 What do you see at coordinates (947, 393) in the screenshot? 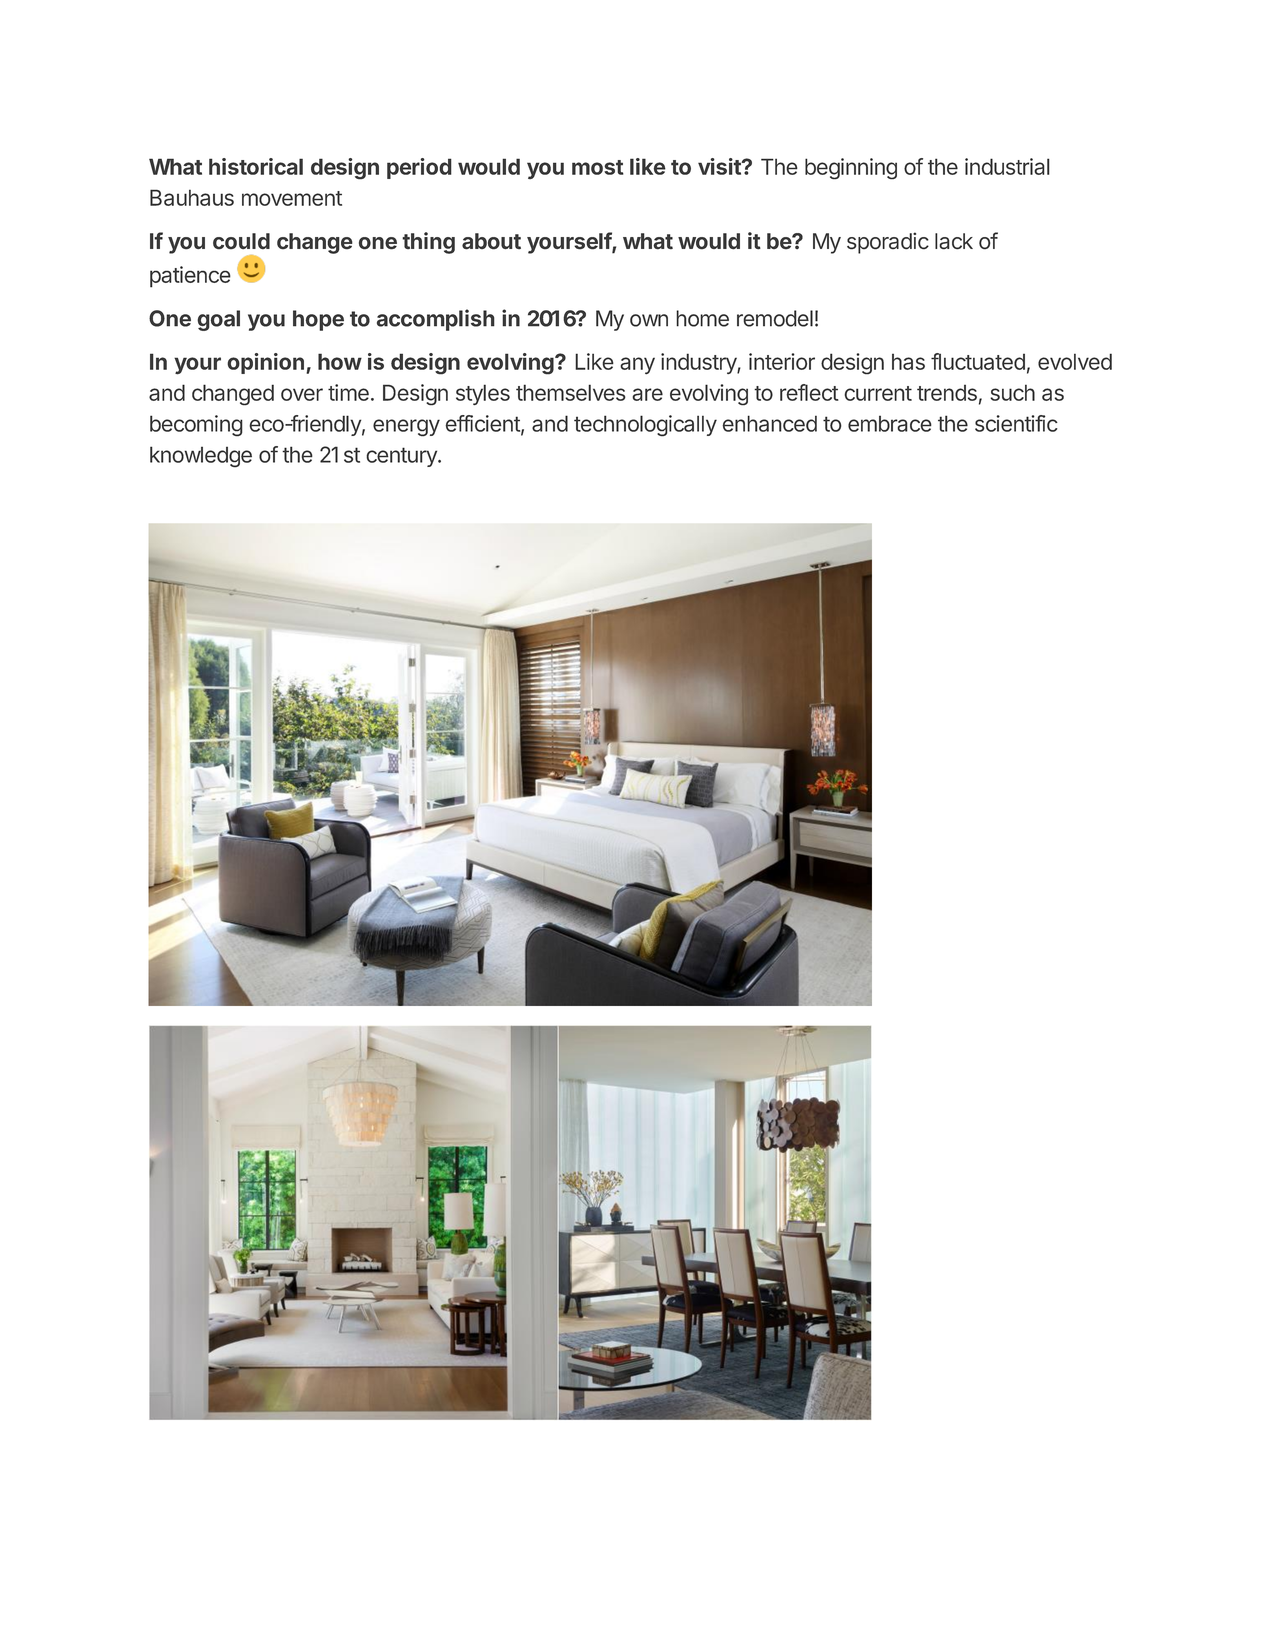
I see `trends` at bounding box center [947, 393].
